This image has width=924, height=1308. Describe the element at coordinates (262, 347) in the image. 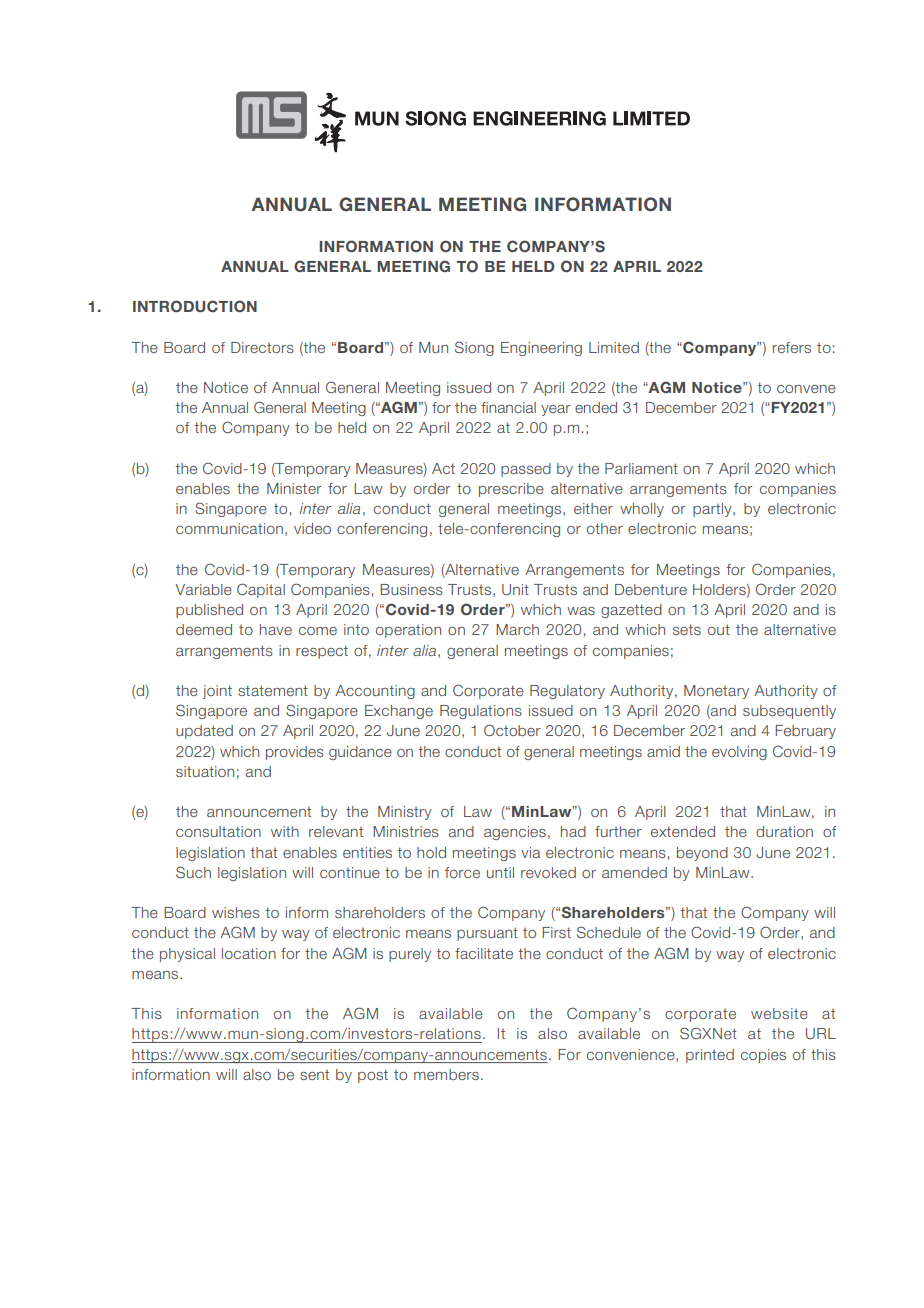

I see `Directors` at that location.
